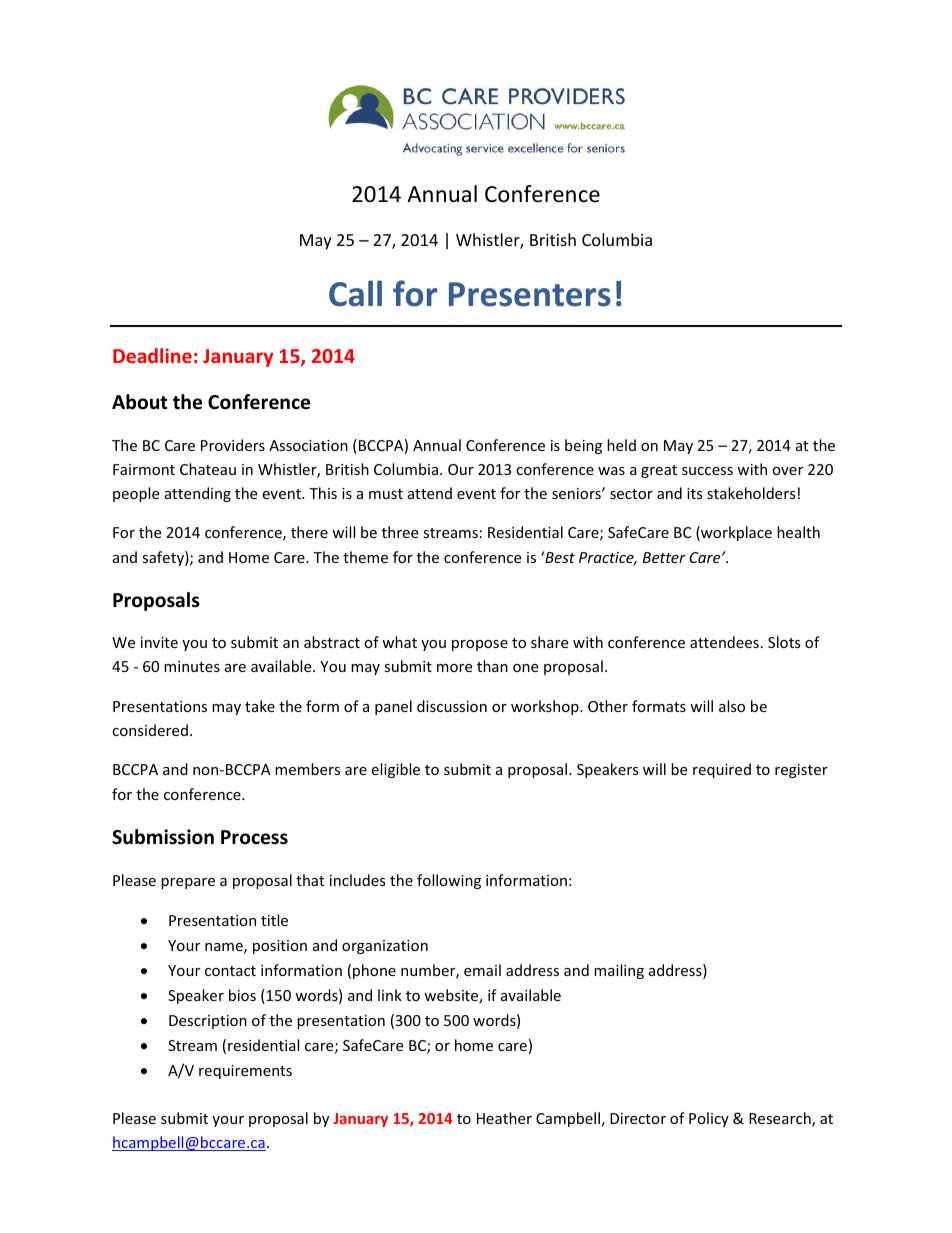 This document has width=952, height=1233. Describe the element at coordinates (400, 532) in the document. I see `three` at that location.
